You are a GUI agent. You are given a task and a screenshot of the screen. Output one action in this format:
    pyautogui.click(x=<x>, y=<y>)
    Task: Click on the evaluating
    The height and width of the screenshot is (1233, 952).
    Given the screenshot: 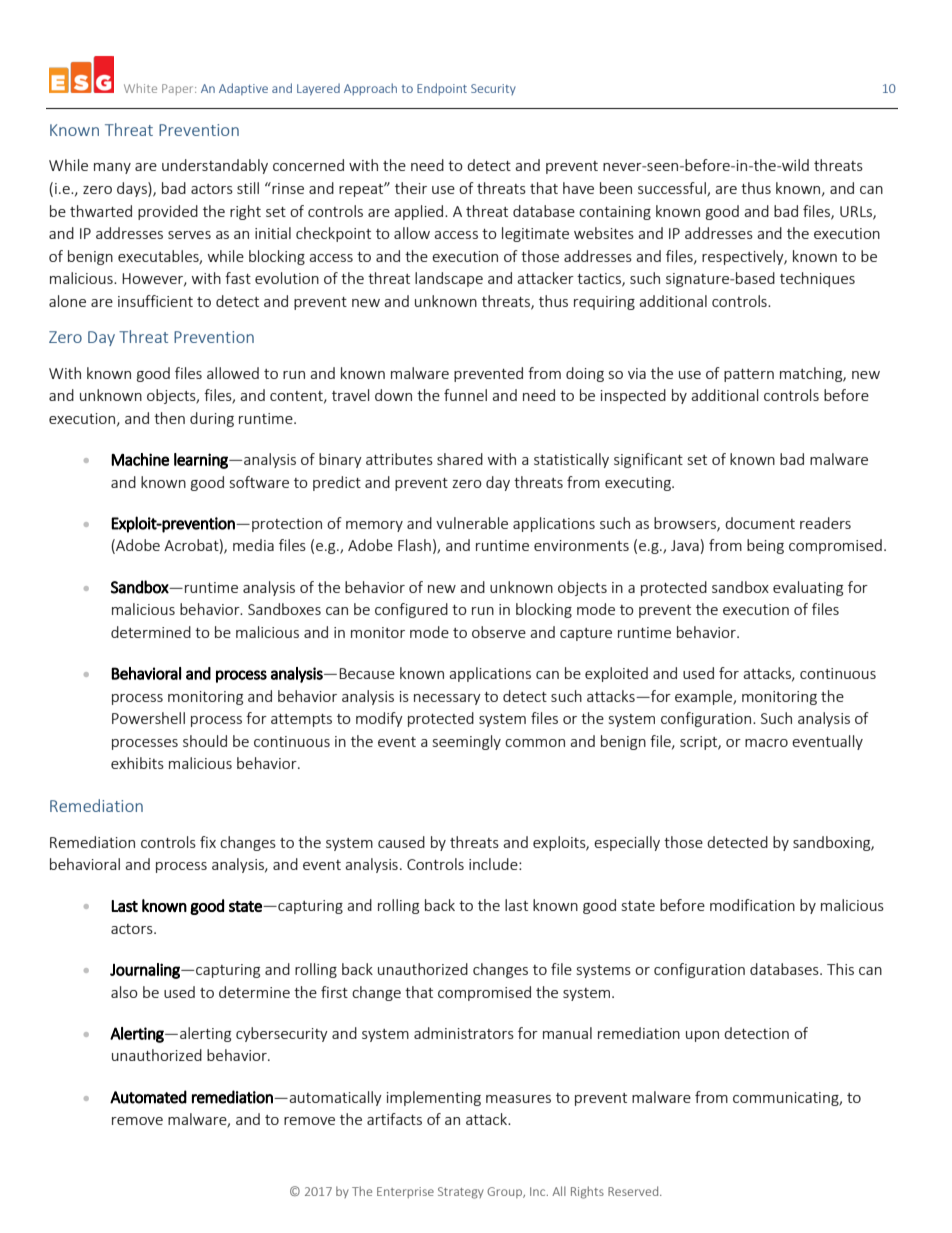 What is the action you would take?
    pyautogui.click(x=808, y=588)
